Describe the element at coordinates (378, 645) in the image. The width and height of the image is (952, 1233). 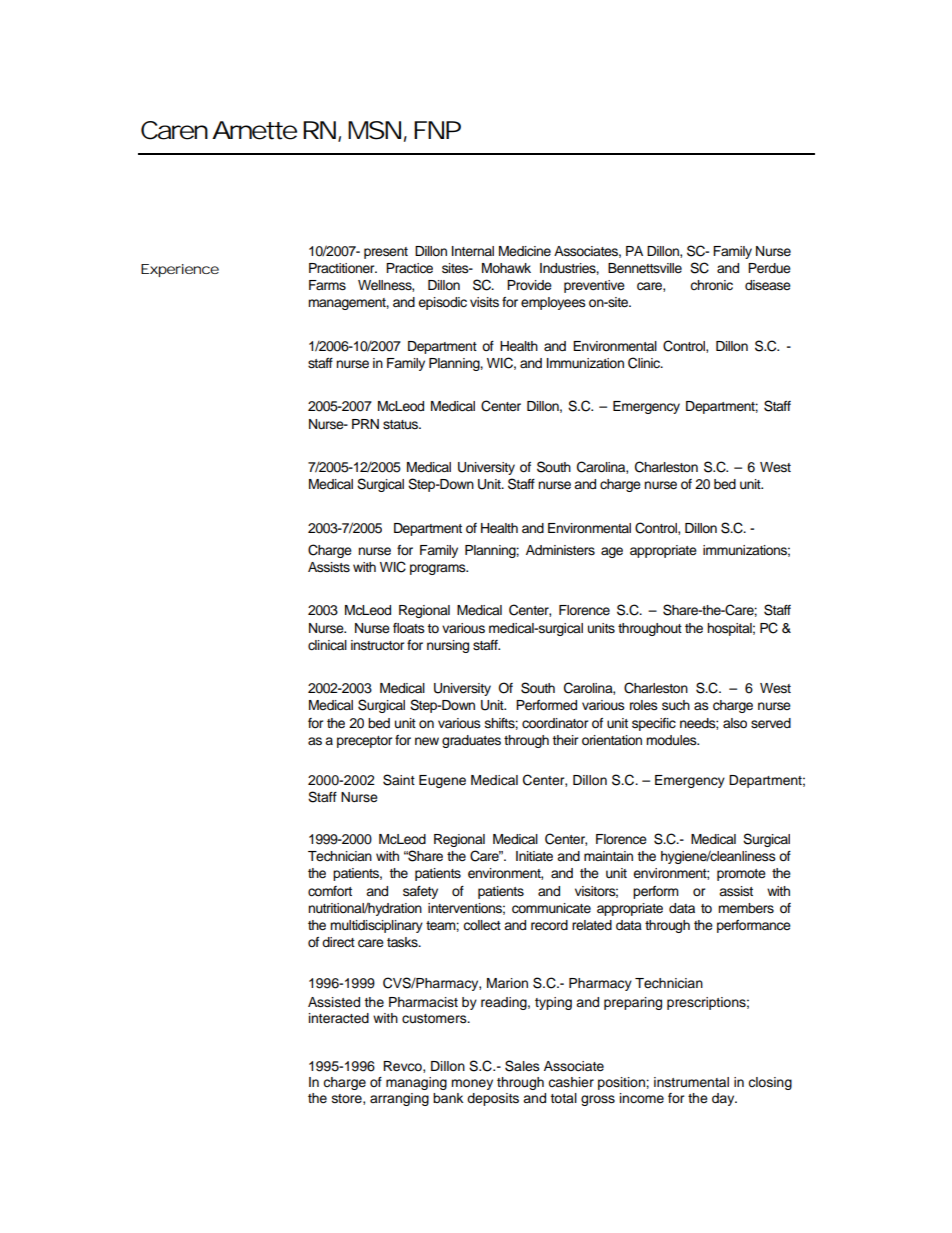
I see `instructor` at that location.
